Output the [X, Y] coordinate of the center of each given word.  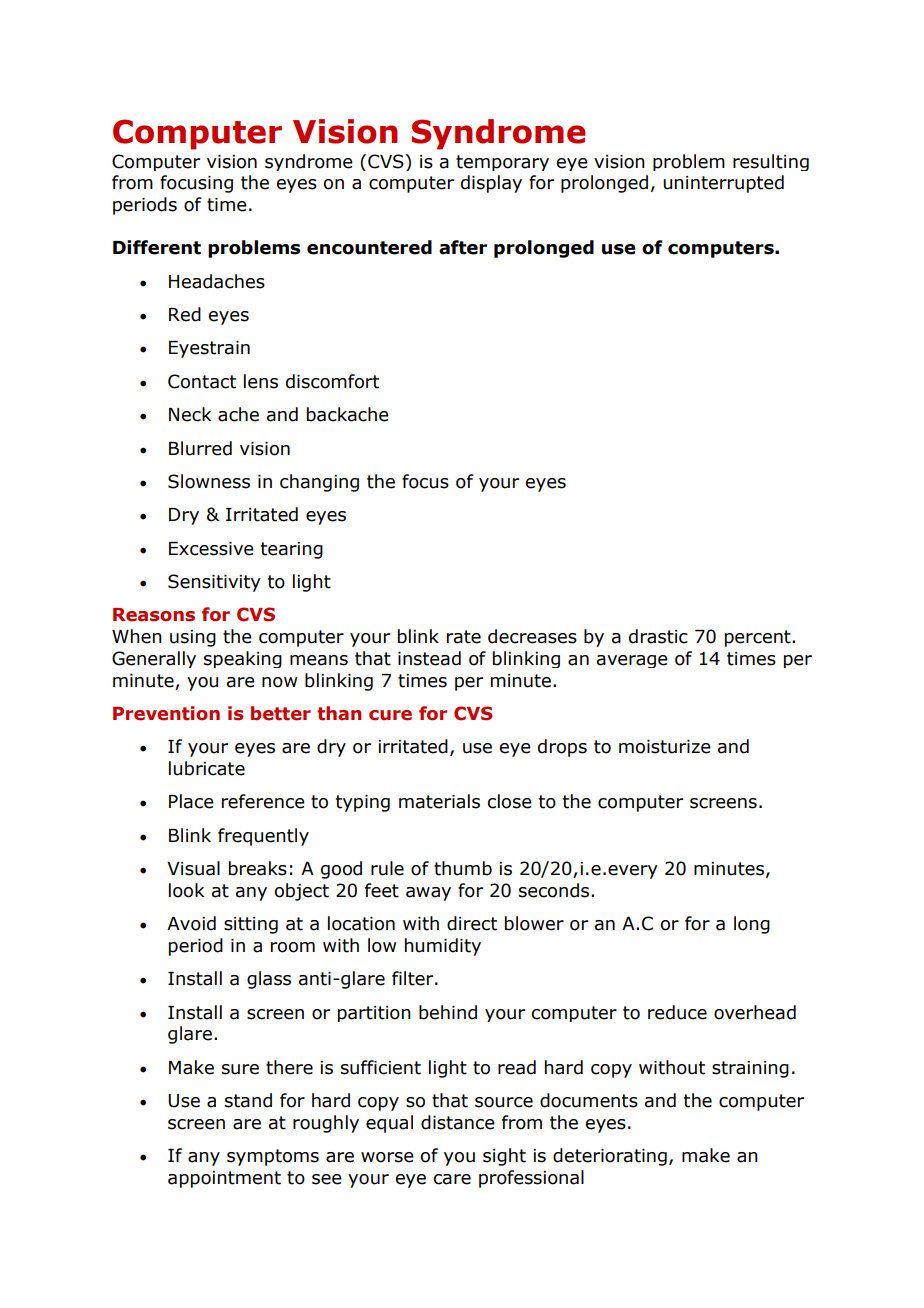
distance [458, 1122]
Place [191, 801]
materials [439, 801]
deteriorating [610, 1157]
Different [157, 247]
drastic [658, 636]
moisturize [665, 747]
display [491, 184]
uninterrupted [723, 184]
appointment [224, 1179]
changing [319, 483]
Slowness [209, 481]
